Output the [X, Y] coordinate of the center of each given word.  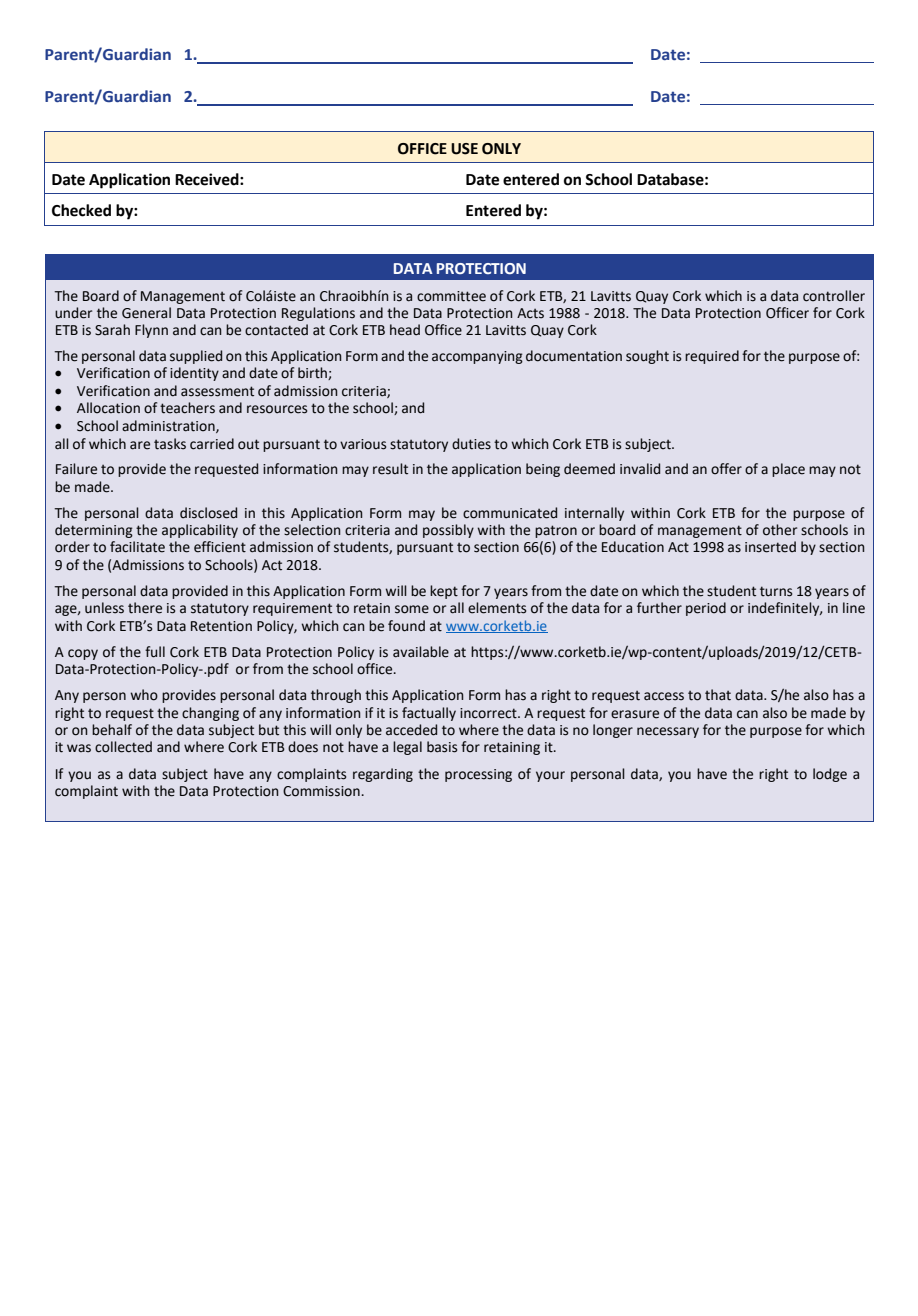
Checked [81, 210]
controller [834, 296]
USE [464, 149]
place [788, 470]
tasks [170, 444]
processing [478, 775]
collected [123, 747]
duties [471, 444]
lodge [830, 775]
